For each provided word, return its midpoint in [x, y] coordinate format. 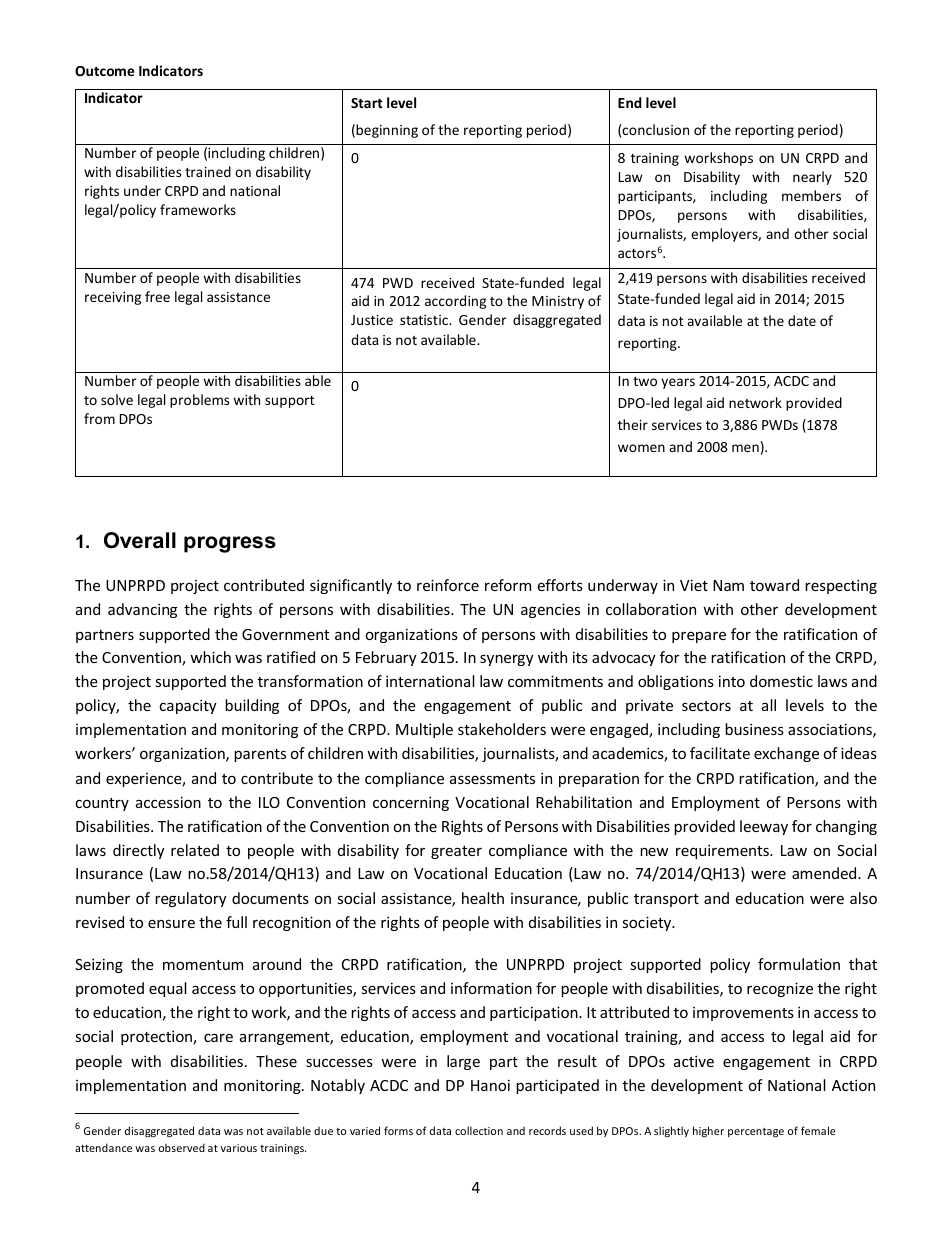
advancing [142, 610]
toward [774, 585]
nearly [812, 178]
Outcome [105, 71]
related [195, 850]
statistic [425, 320]
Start [367, 103]
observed [182, 1147]
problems [199, 401]
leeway [764, 827]
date [802, 320]
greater [456, 852]
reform [508, 585]
